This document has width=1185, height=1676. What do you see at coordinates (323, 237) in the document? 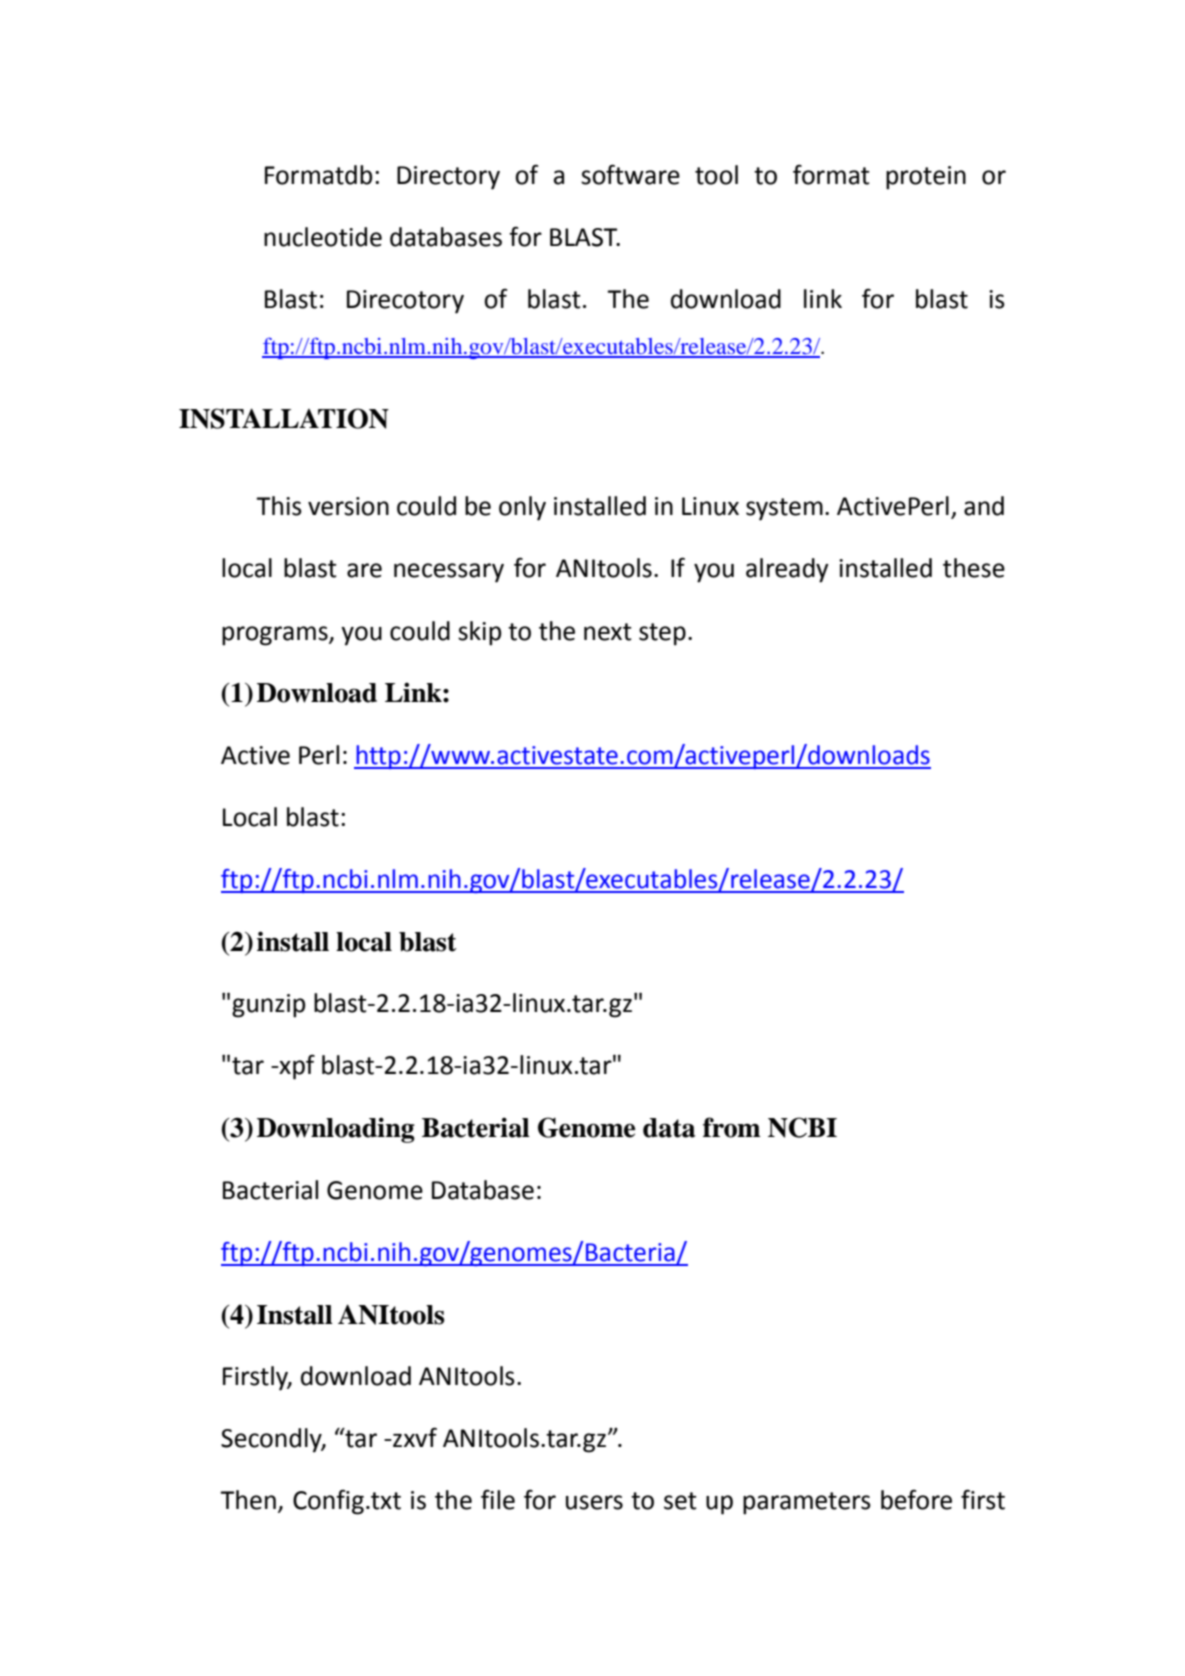
I see `nucleotide` at bounding box center [323, 237].
